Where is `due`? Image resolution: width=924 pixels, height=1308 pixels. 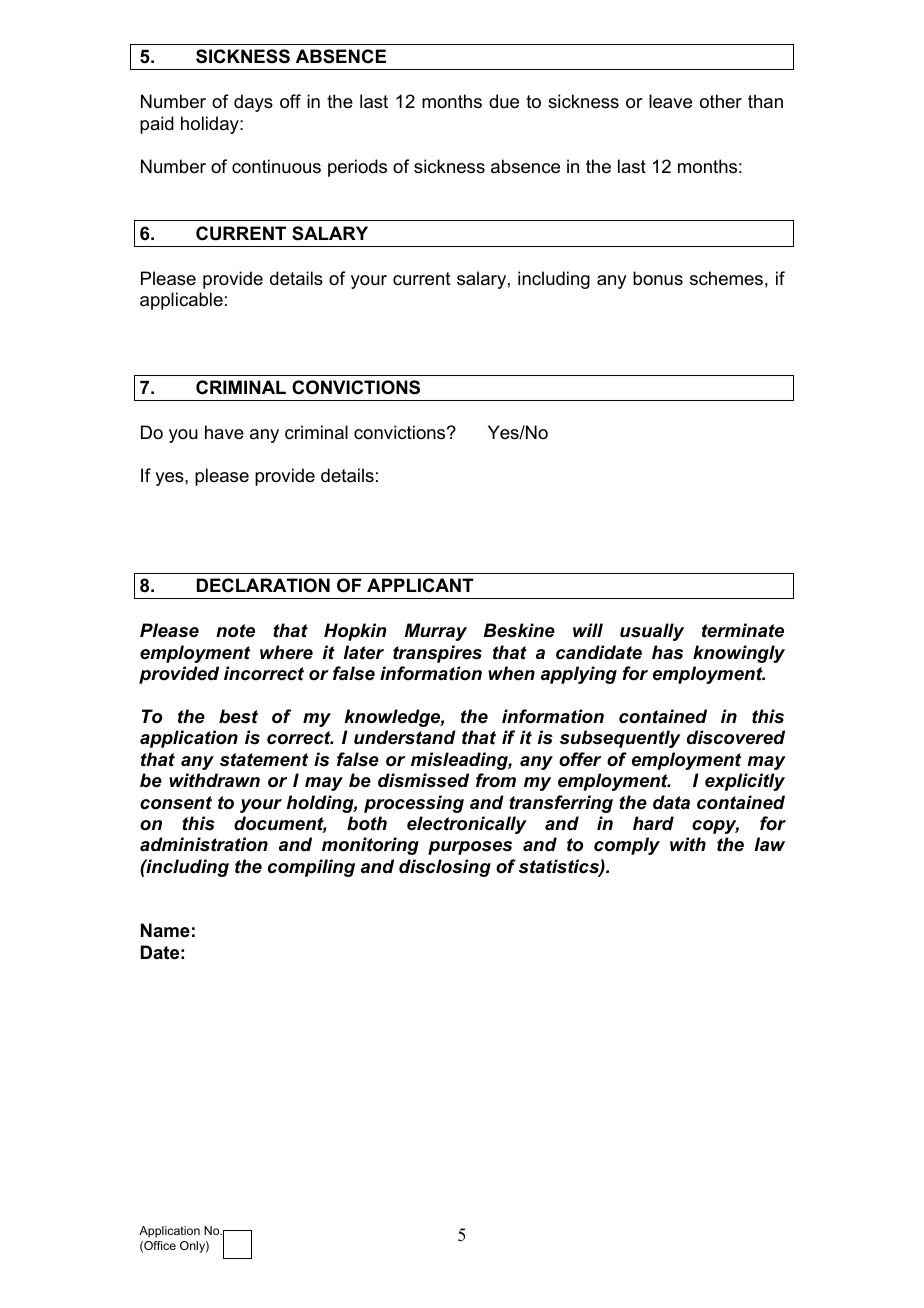 due is located at coordinates (504, 101).
